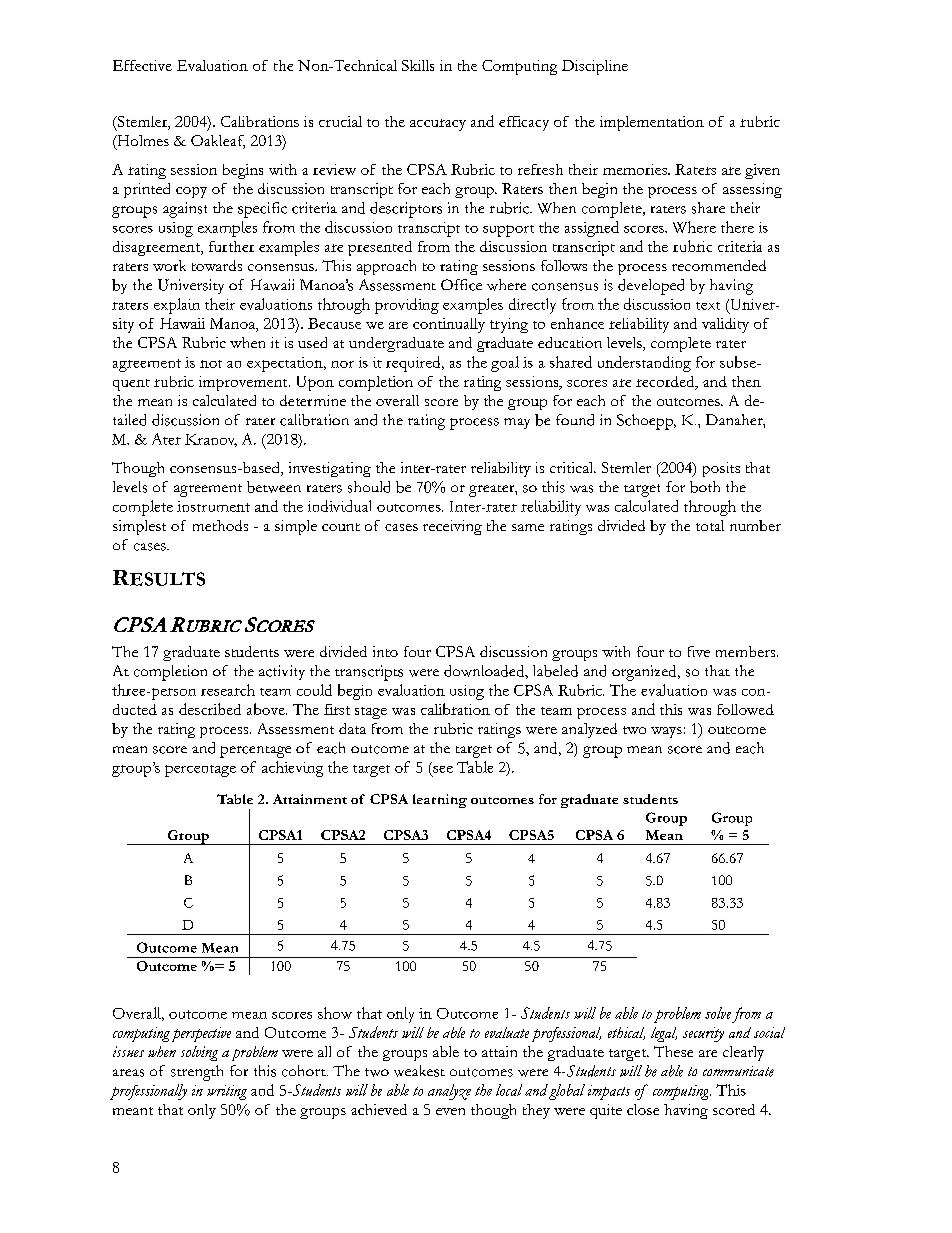  I want to click on accuracy, so click(438, 125).
